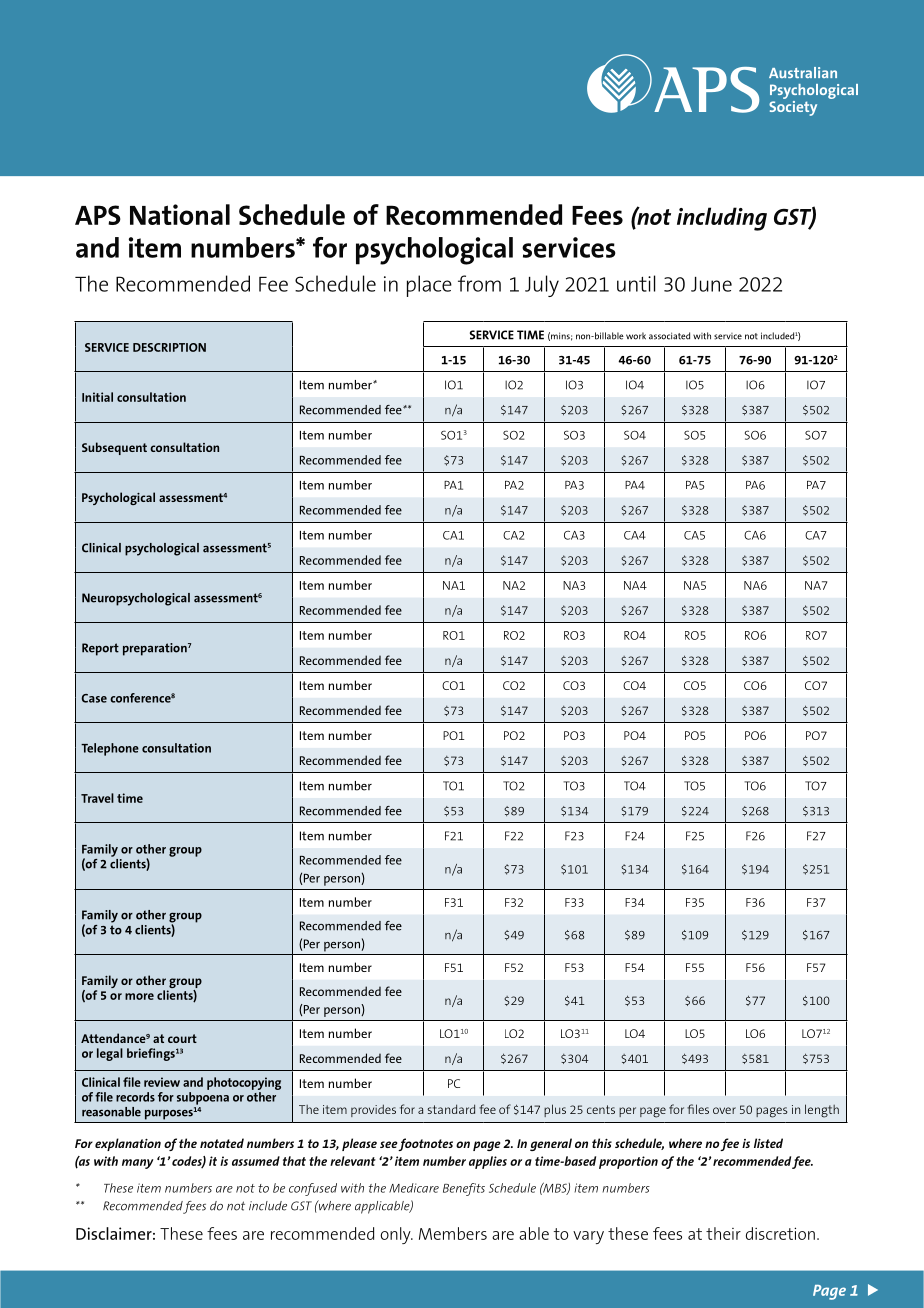  I want to click on Benefits, so click(464, 1189).
